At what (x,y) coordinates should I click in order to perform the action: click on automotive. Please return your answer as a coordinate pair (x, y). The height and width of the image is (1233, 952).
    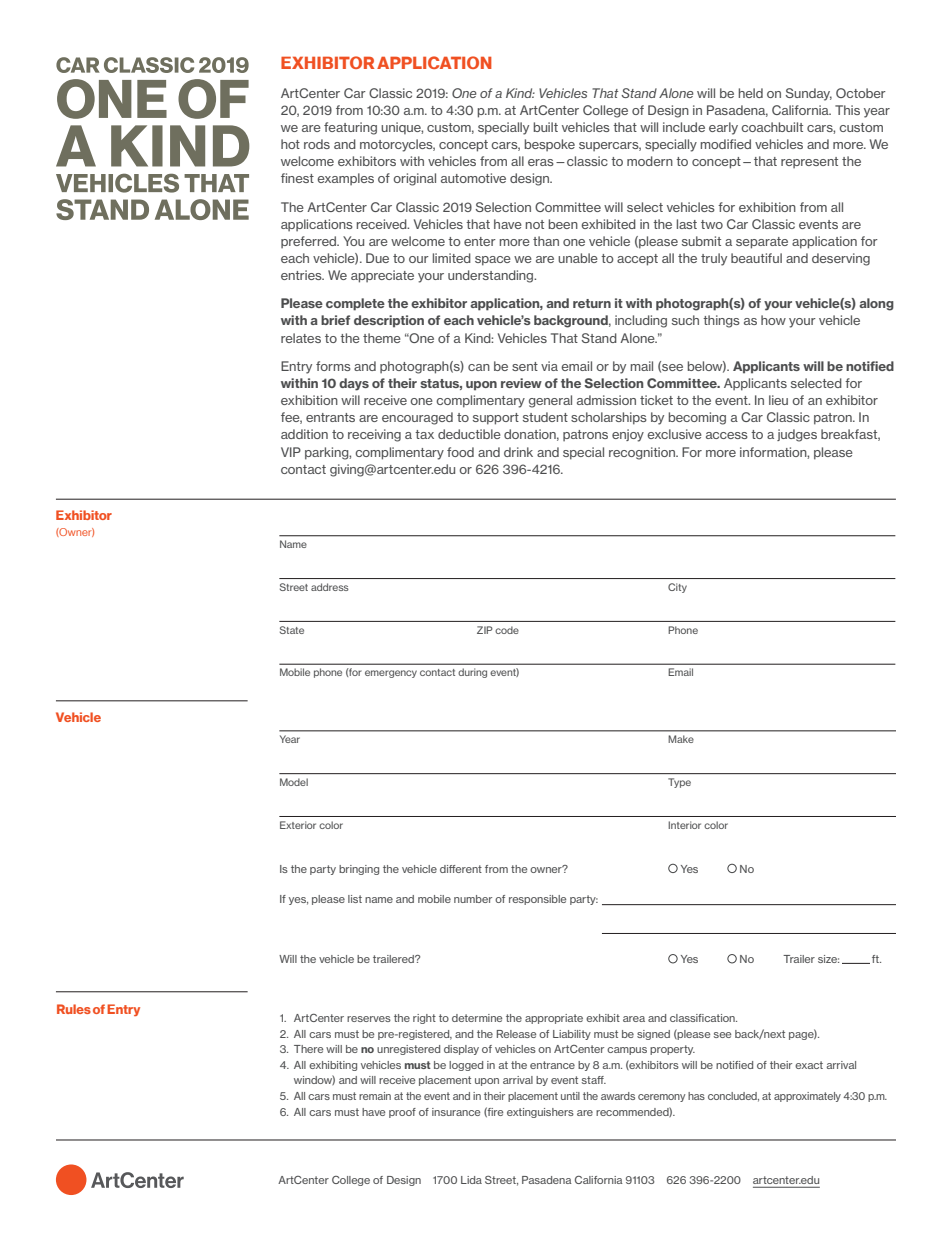
    Looking at the image, I should click on (473, 178).
